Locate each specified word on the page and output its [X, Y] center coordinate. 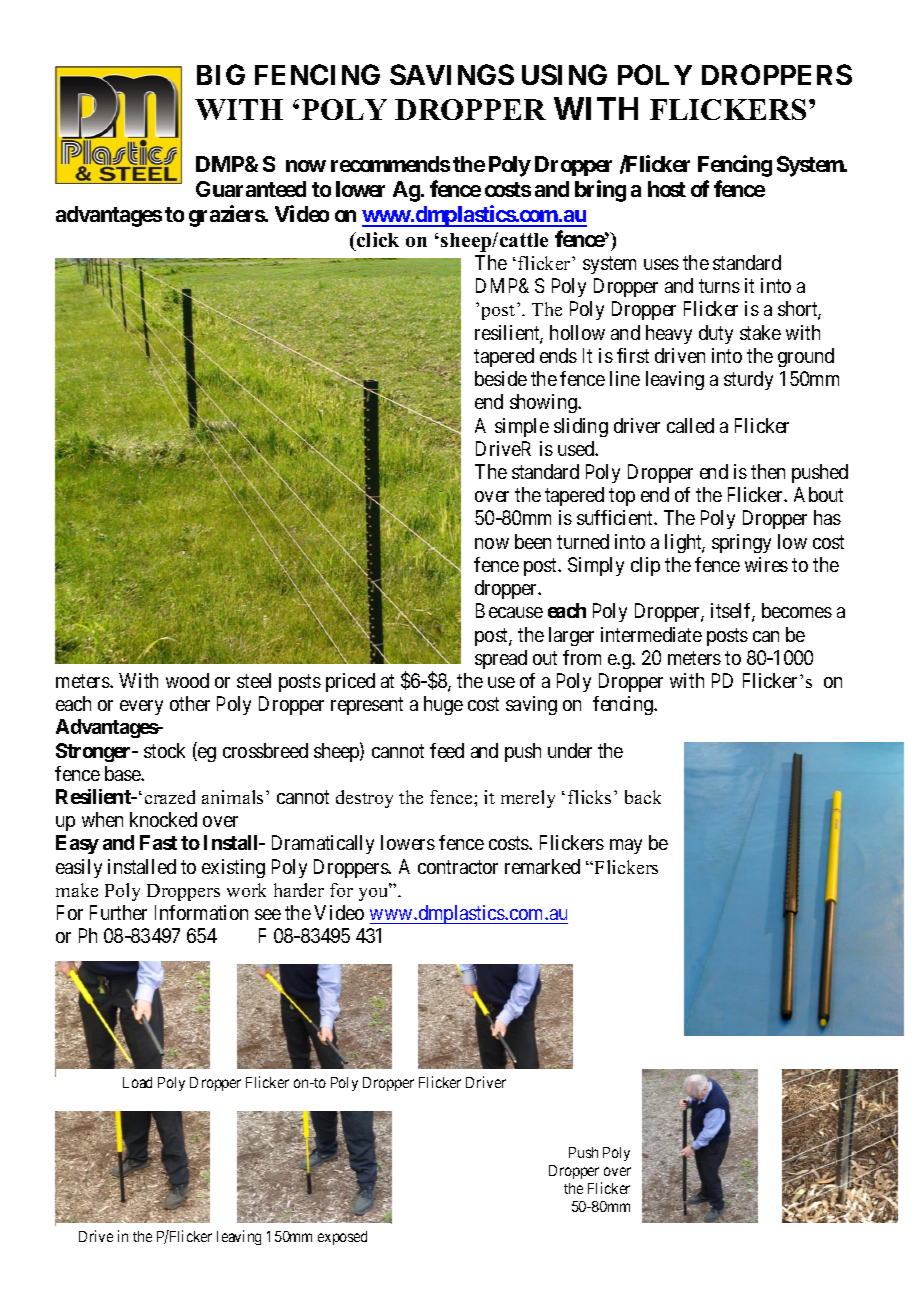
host [667, 189]
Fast [158, 842]
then [768, 471]
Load [137, 1082]
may [626, 846]
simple [522, 427]
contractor [458, 867]
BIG [221, 74]
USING [564, 74]
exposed [342, 1238]
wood [187, 680]
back [643, 797]
